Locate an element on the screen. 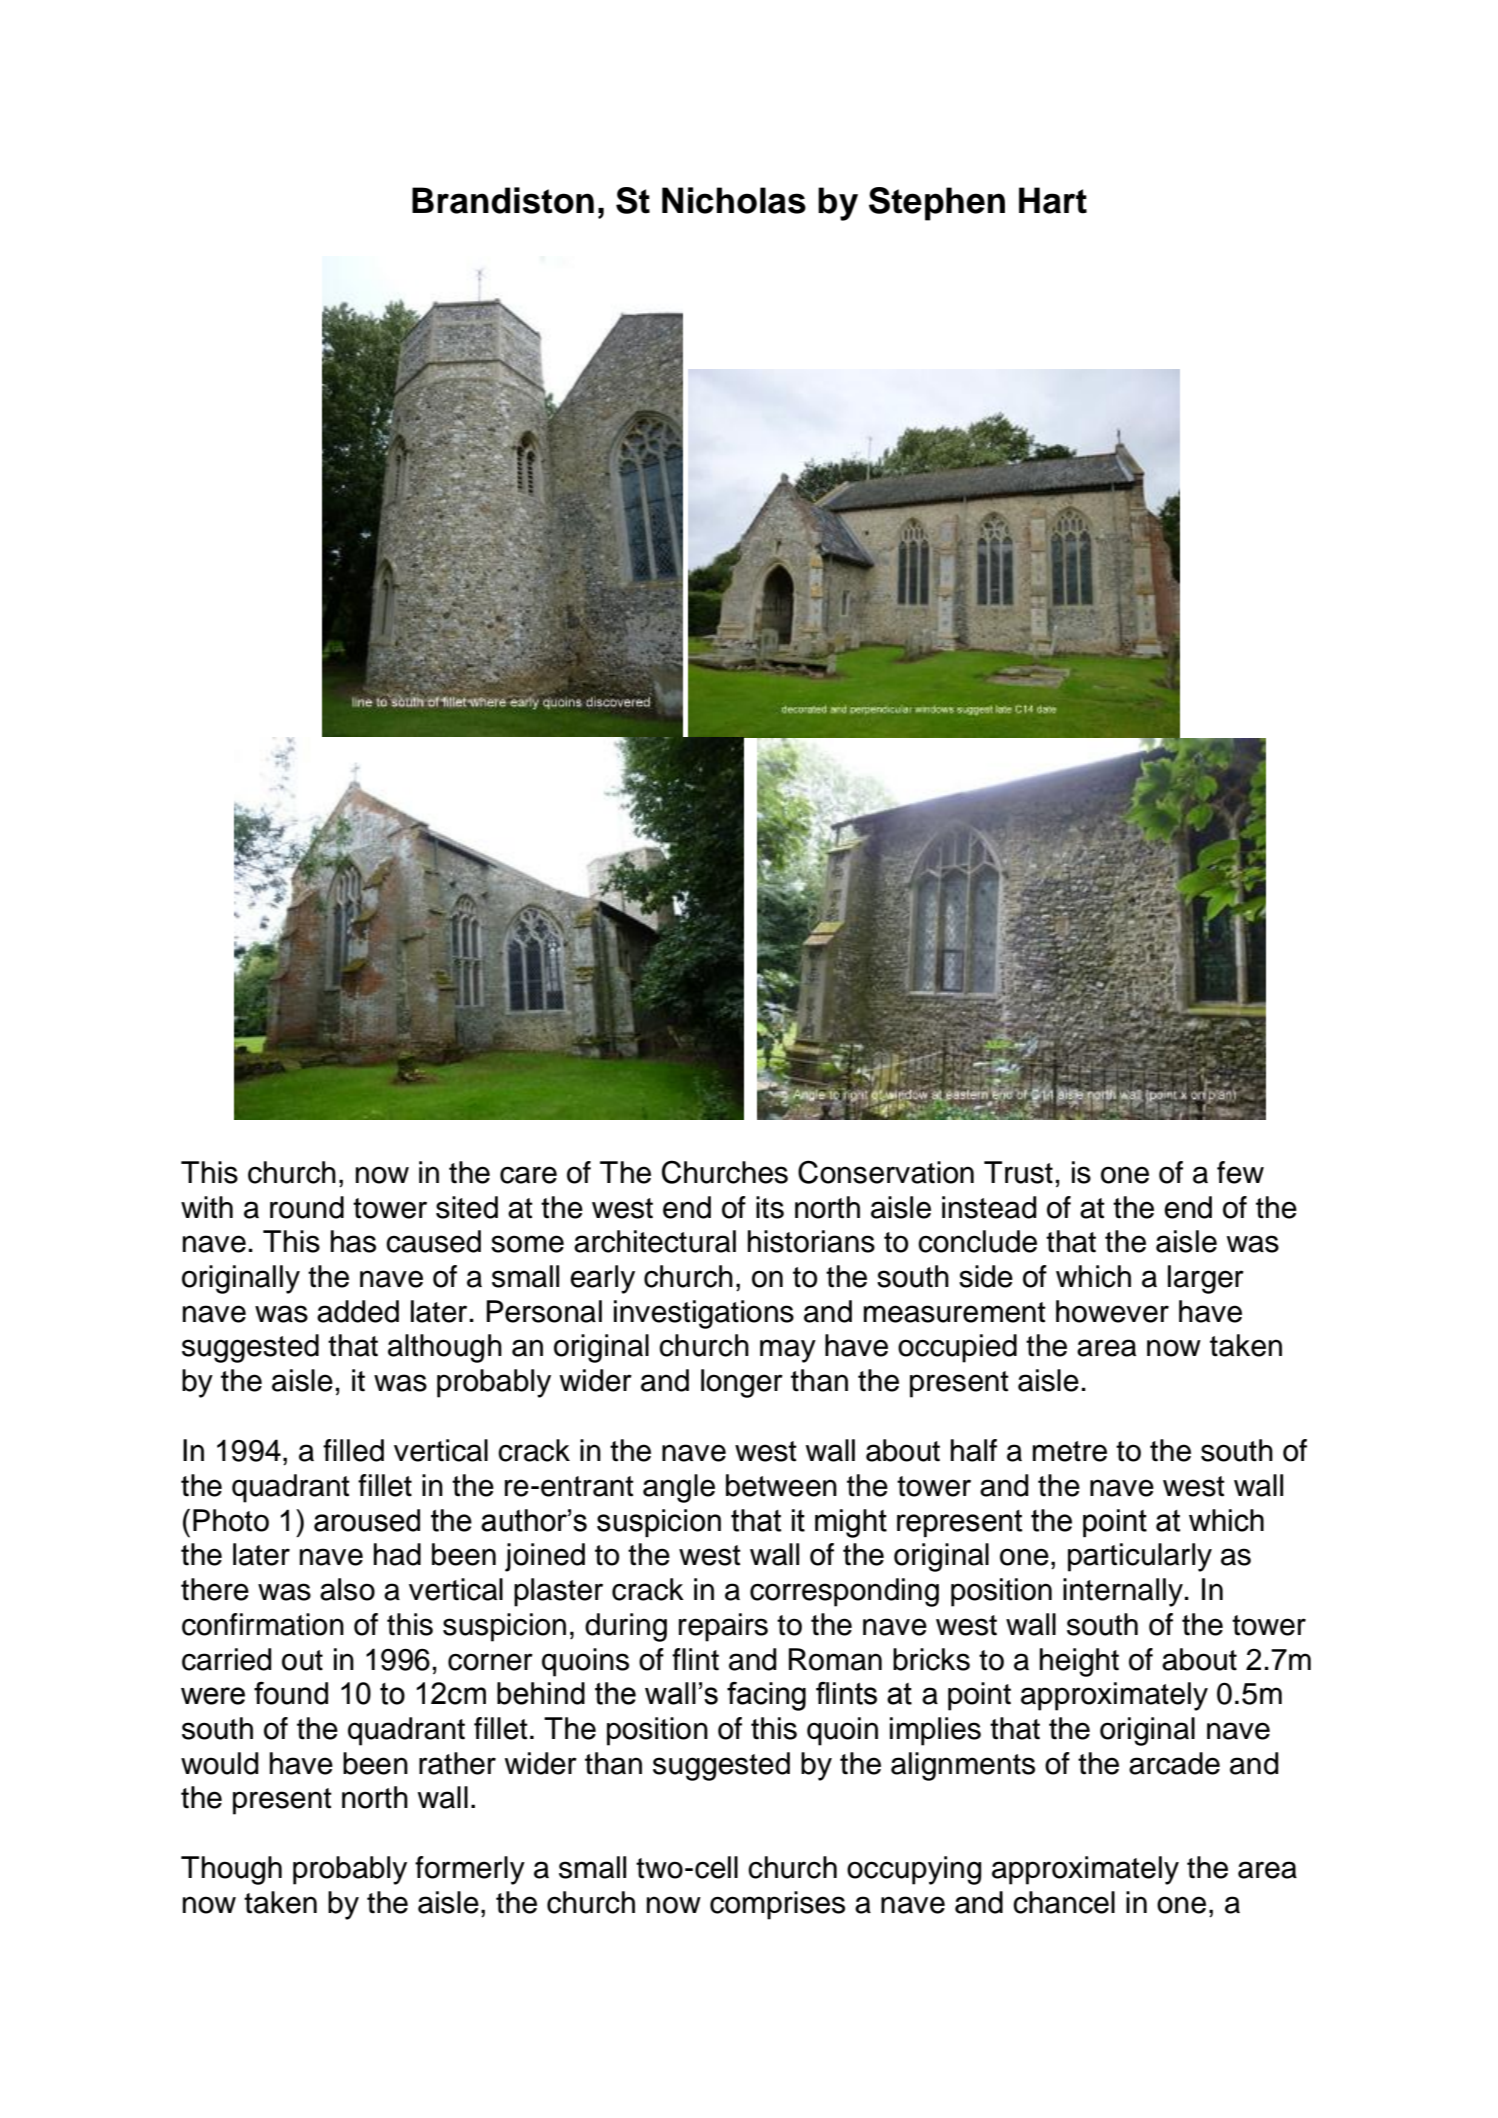 Image resolution: width=1498 pixels, height=2118 pixels. Trust is located at coordinates (1018, 1172).
